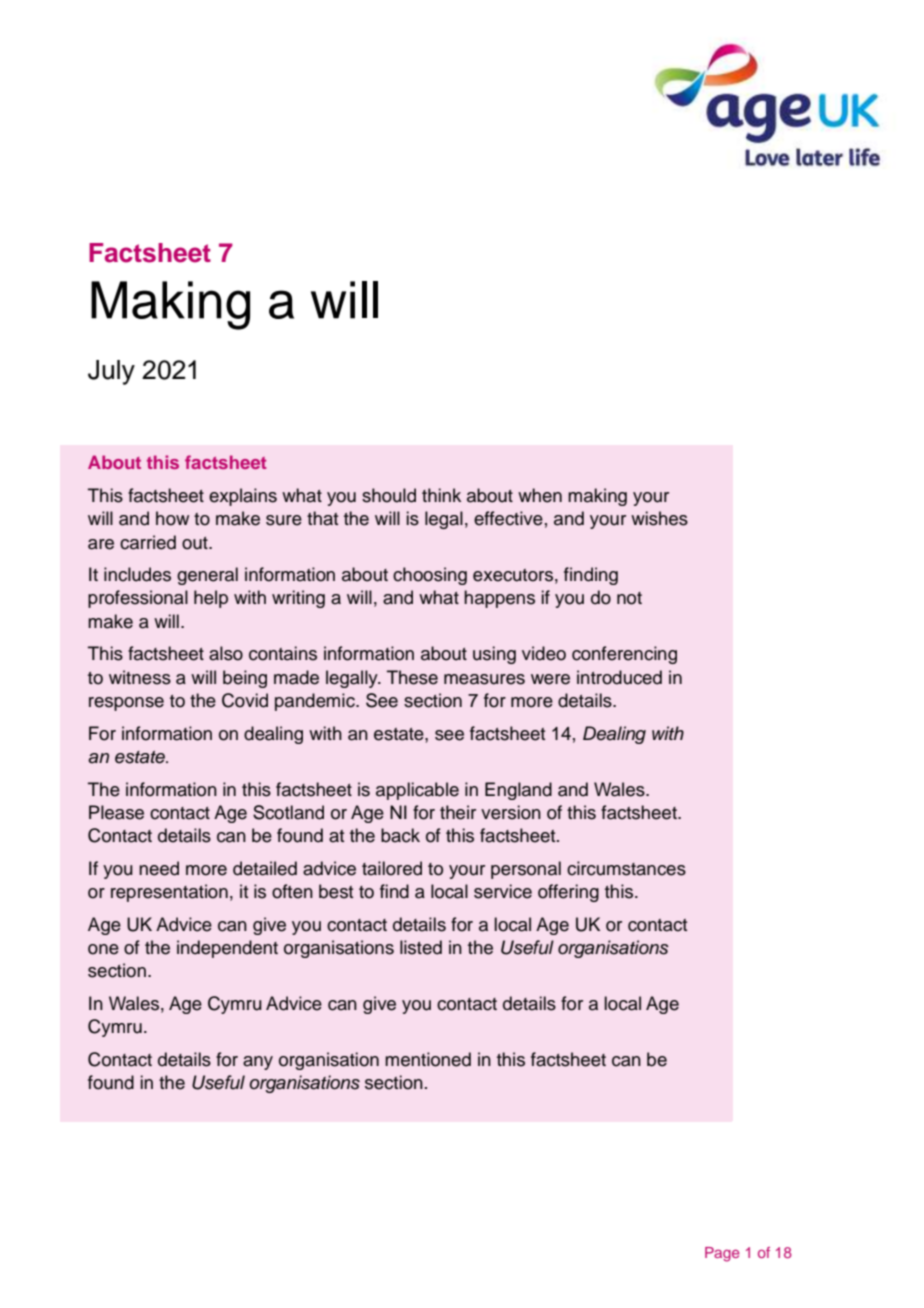 The image size is (924, 1308). What do you see at coordinates (211, 599) in the document?
I see `help` at bounding box center [211, 599].
